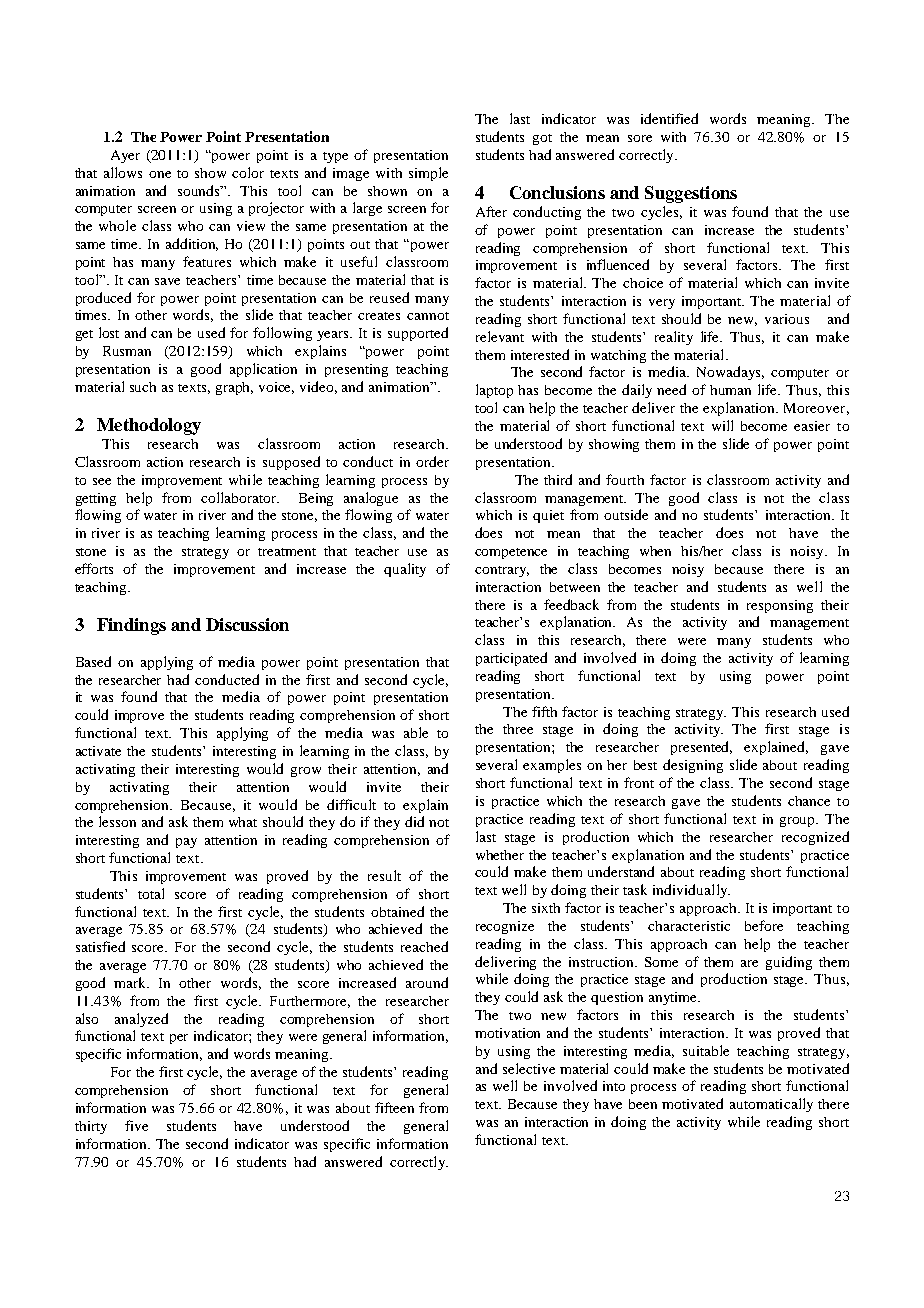 Image resolution: width=924 pixels, height=1308 pixels. Describe the element at coordinates (125, 156) in the document. I see `Ayer` at that location.
